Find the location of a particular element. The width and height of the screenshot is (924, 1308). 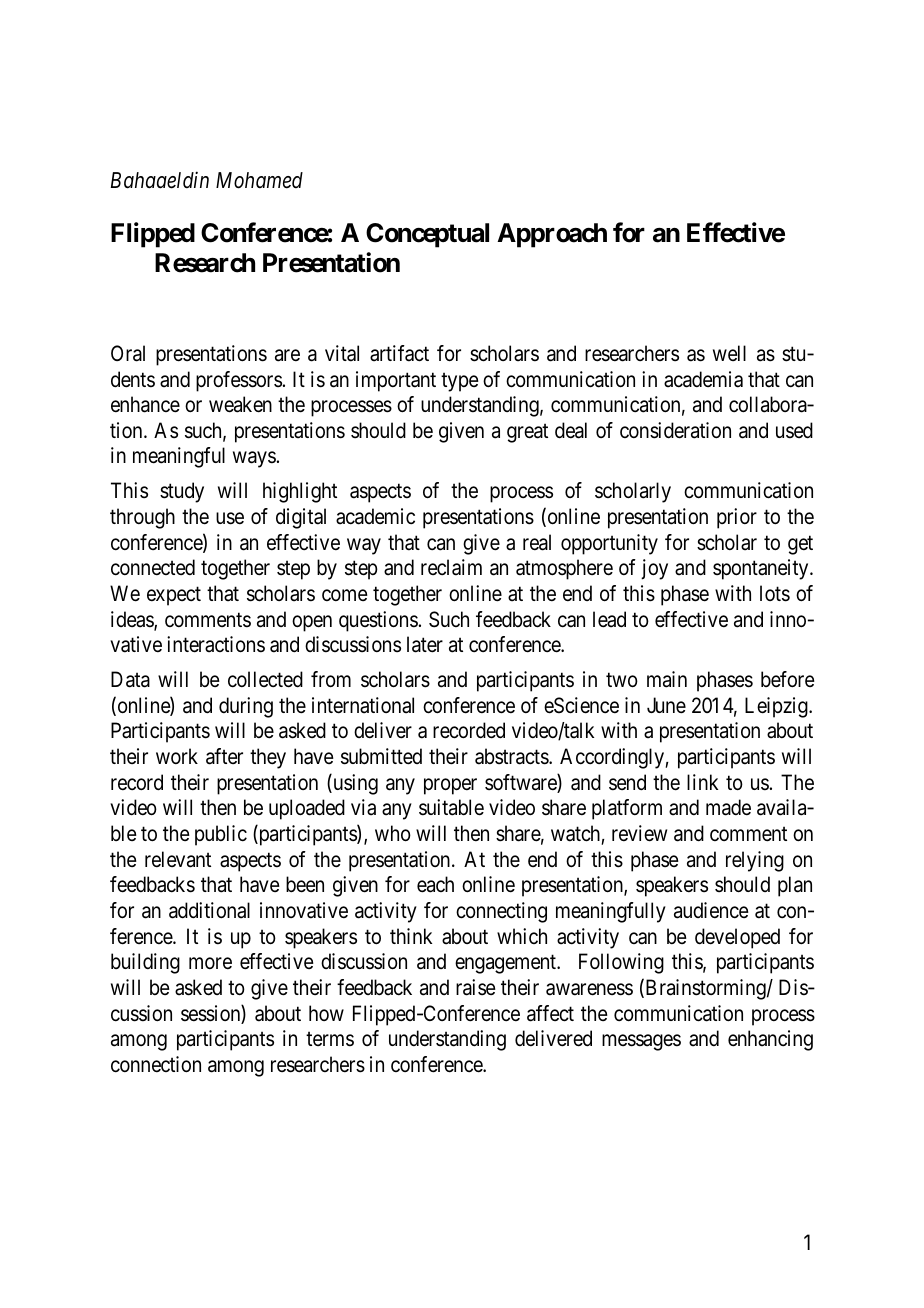

Mohamed is located at coordinates (259, 180).
